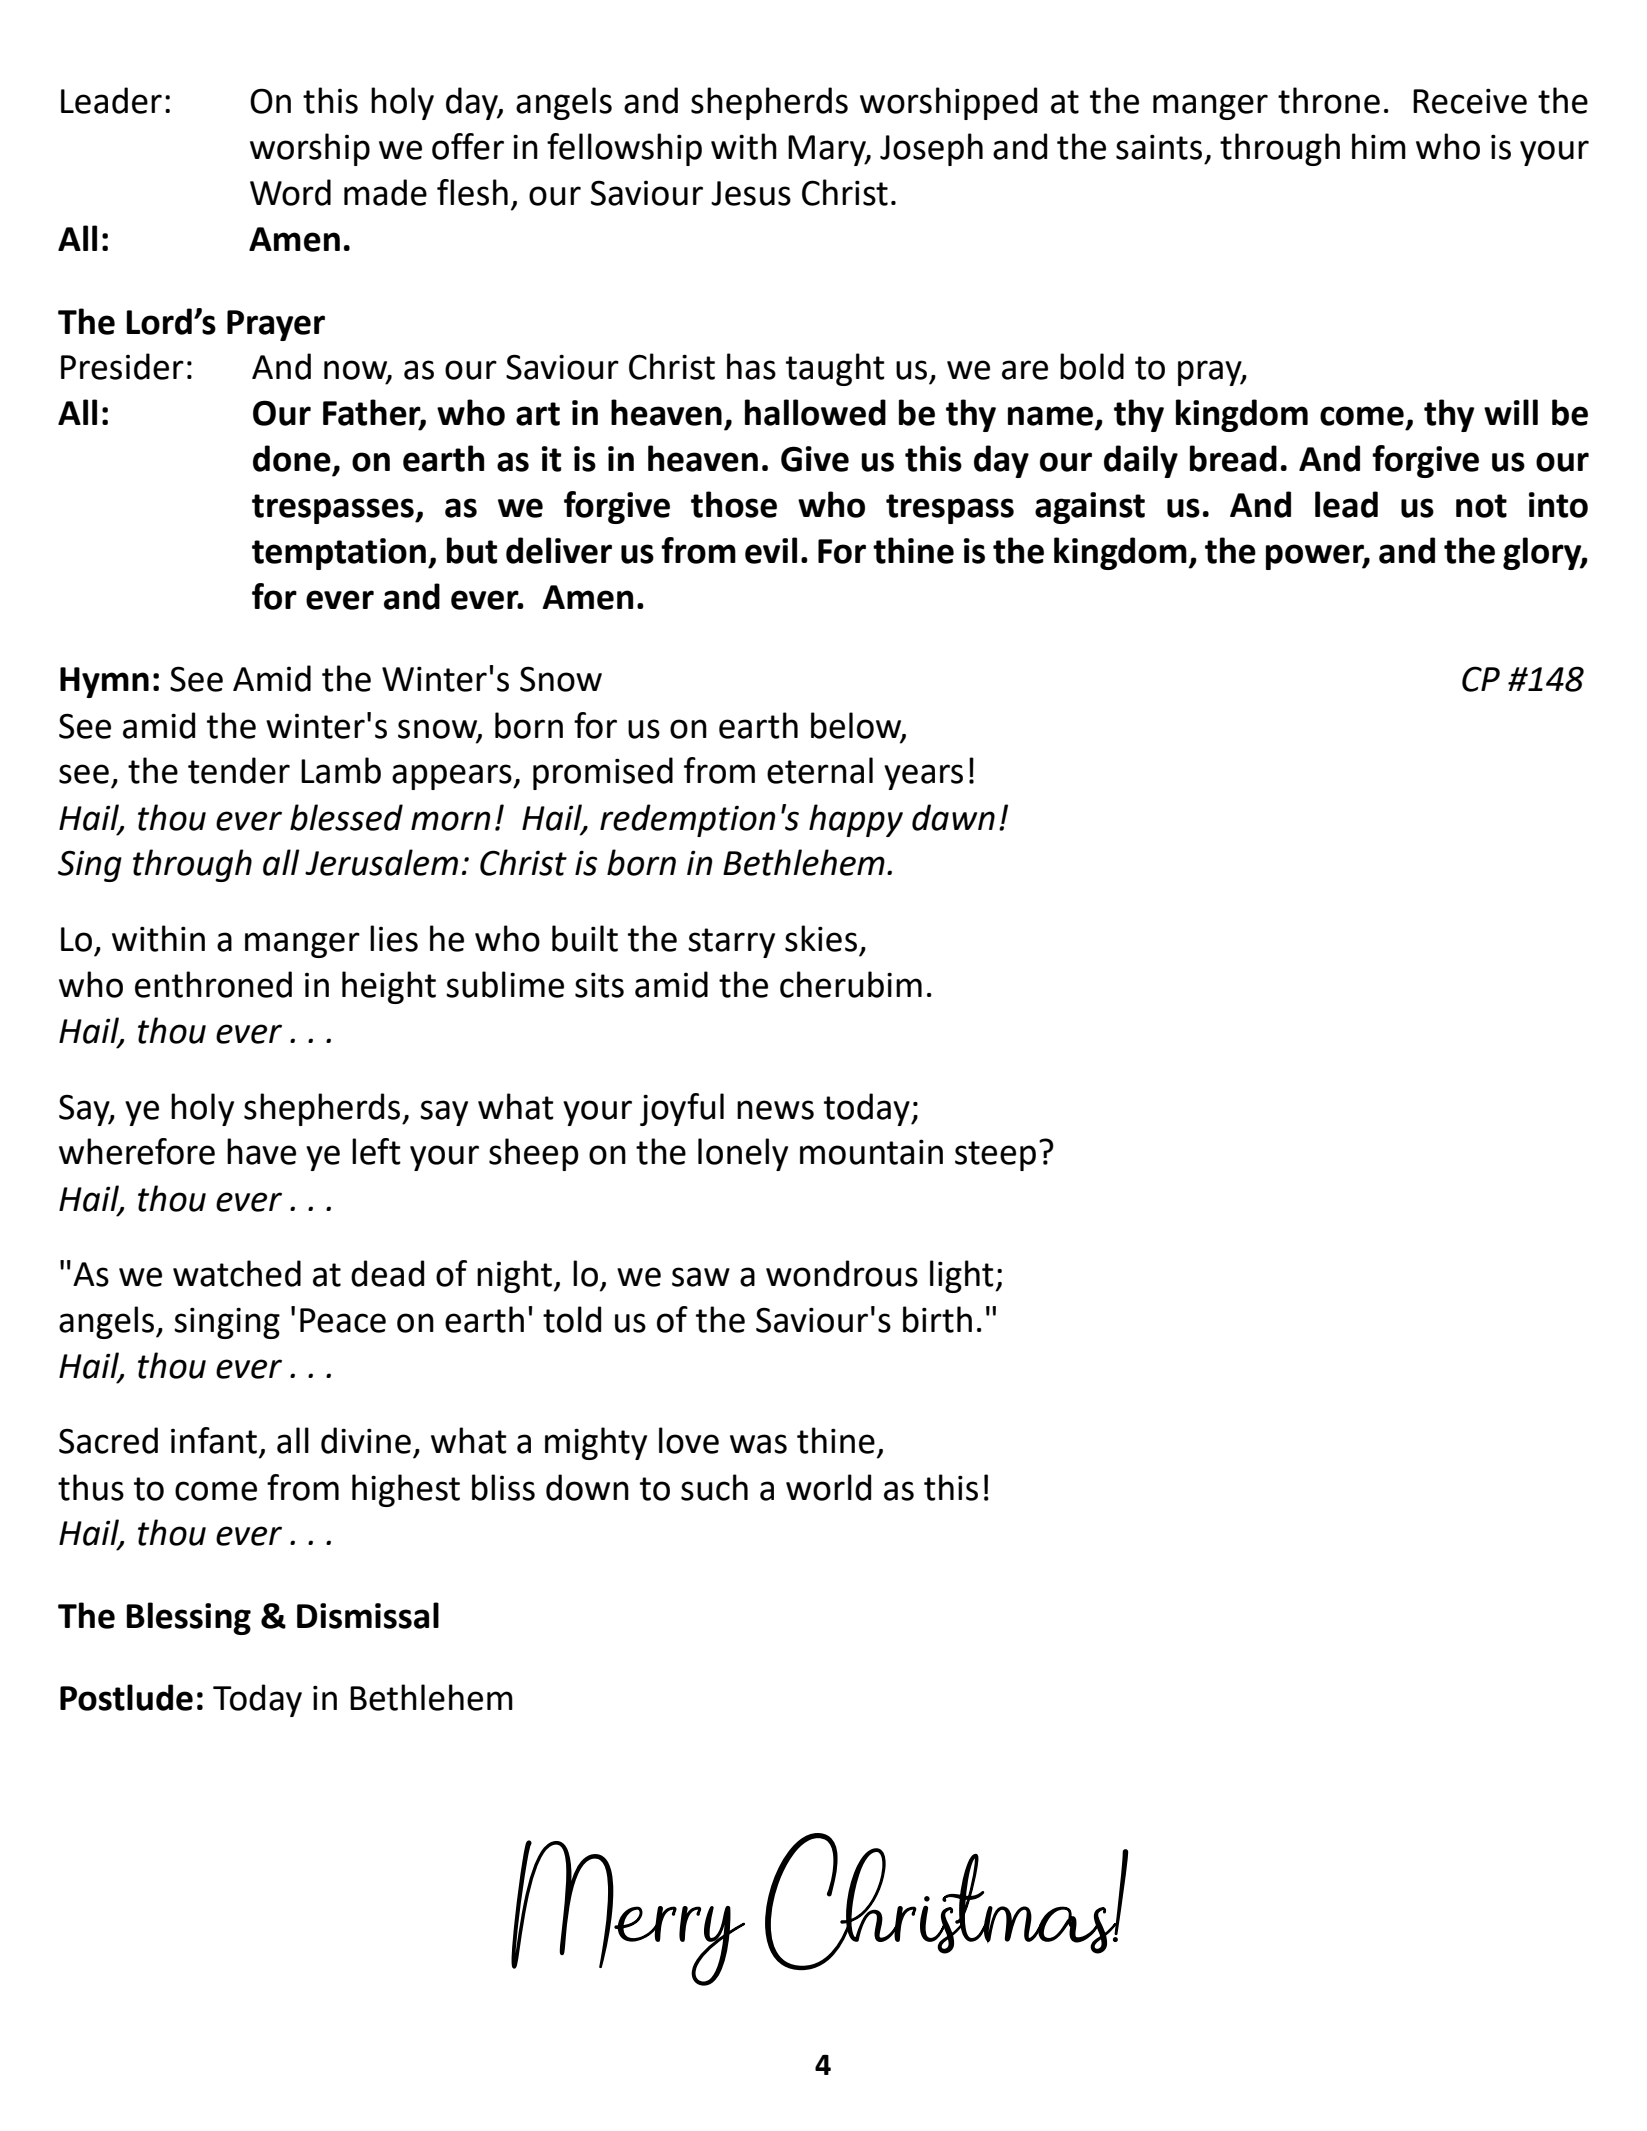  What do you see at coordinates (1481, 506) in the page?
I see `not` at bounding box center [1481, 506].
